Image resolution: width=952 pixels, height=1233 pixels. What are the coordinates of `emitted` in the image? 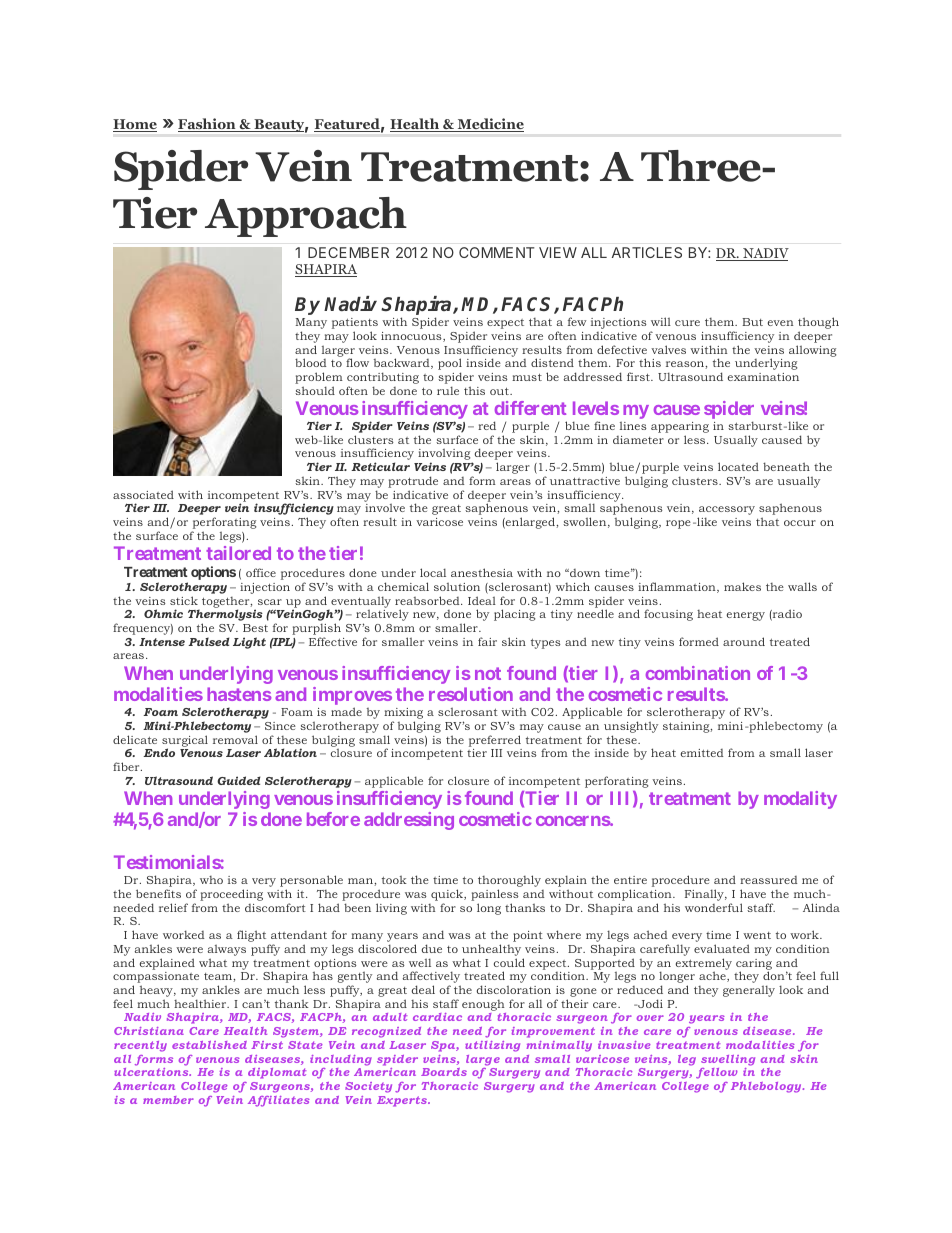 It's located at (702, 753).
